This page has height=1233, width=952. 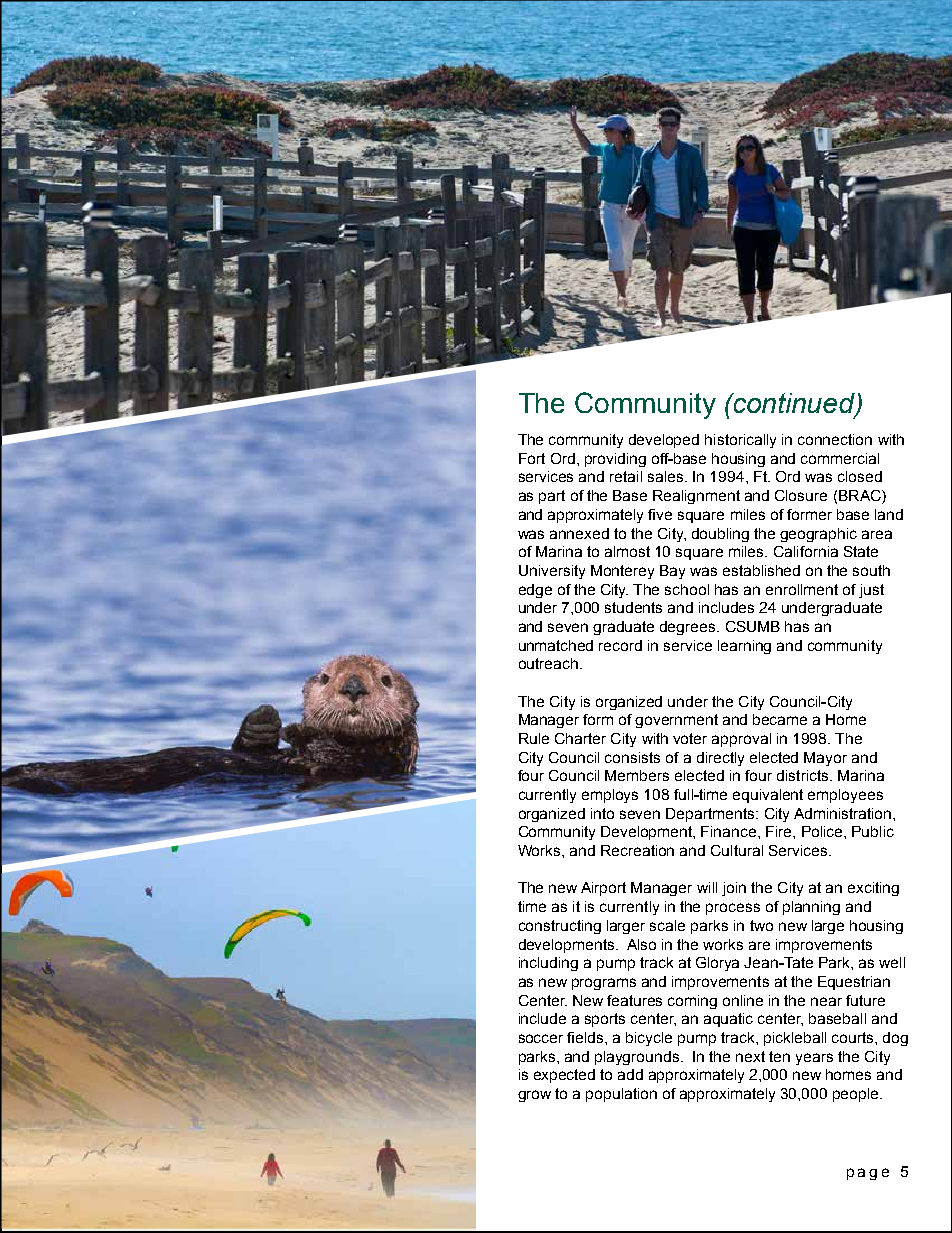 What do you see at coordinates (750, 1056) in the page?
I see `next` at bounding box center [750, 1056].
